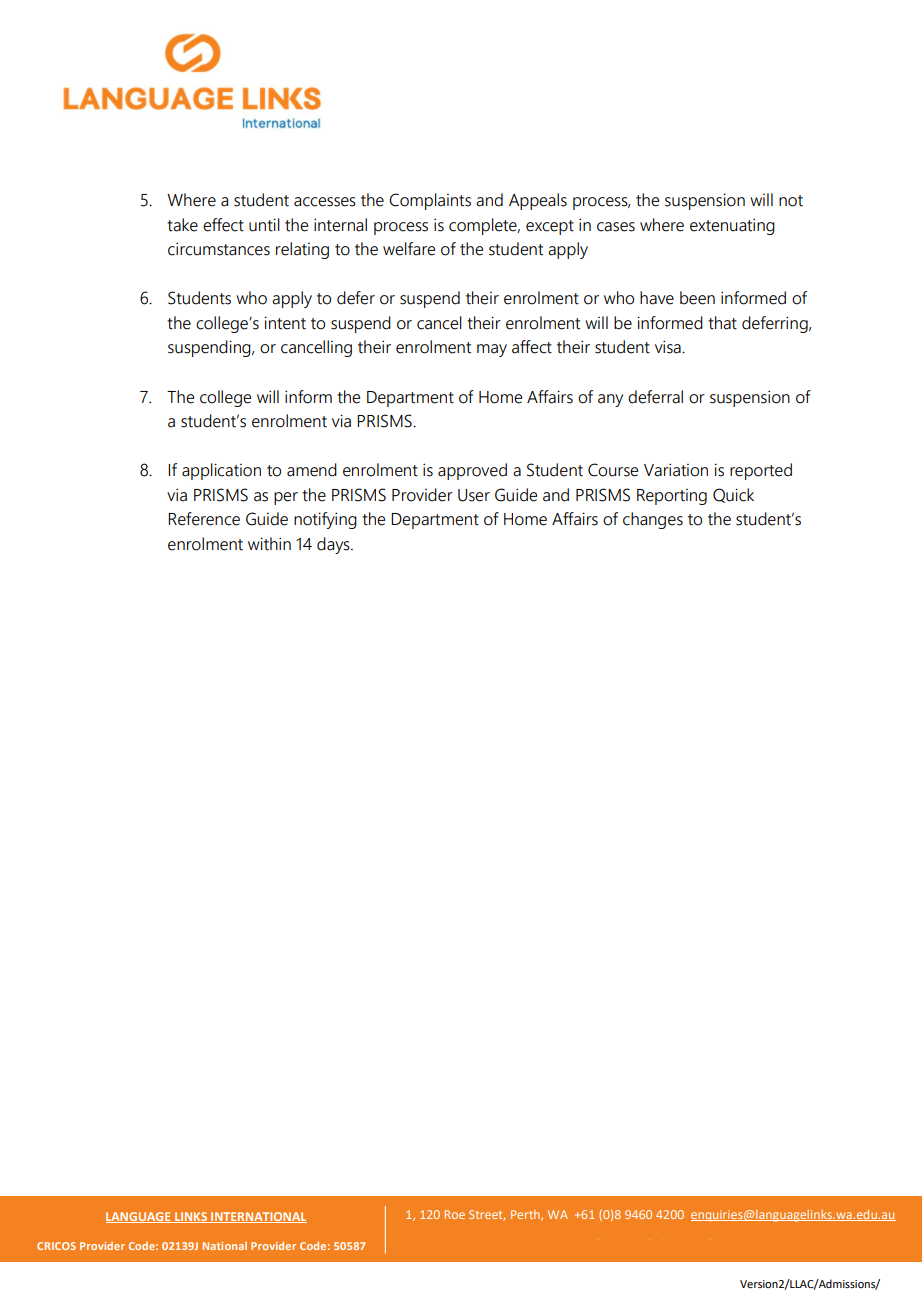 The image size is (924, 1308). Describe the element at coordinates (733, 495) in the page. I see `Quick` at that location.
